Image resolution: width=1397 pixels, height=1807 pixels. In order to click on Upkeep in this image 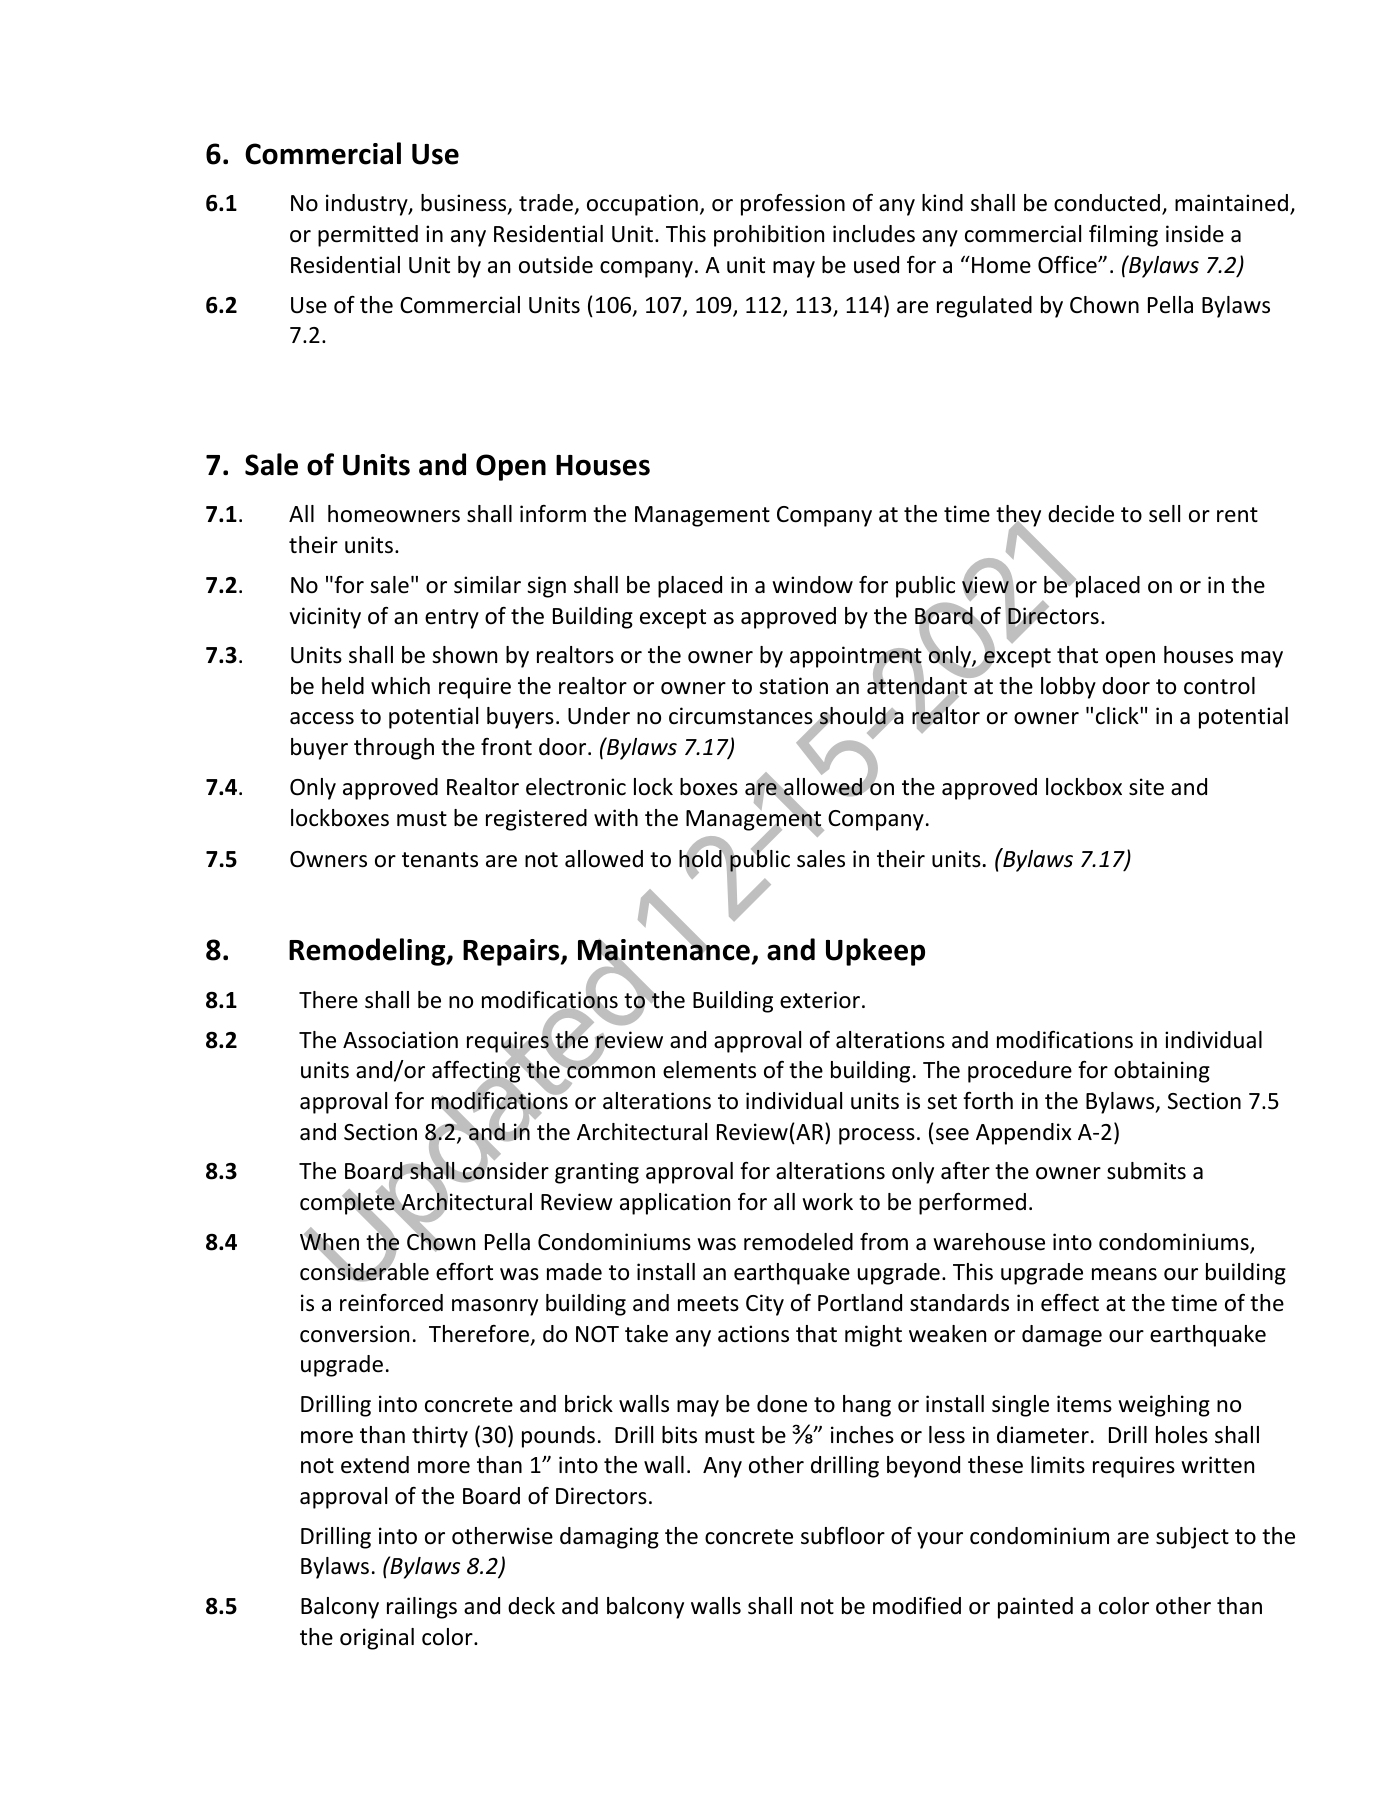, I will do `click(875, 952)`.
